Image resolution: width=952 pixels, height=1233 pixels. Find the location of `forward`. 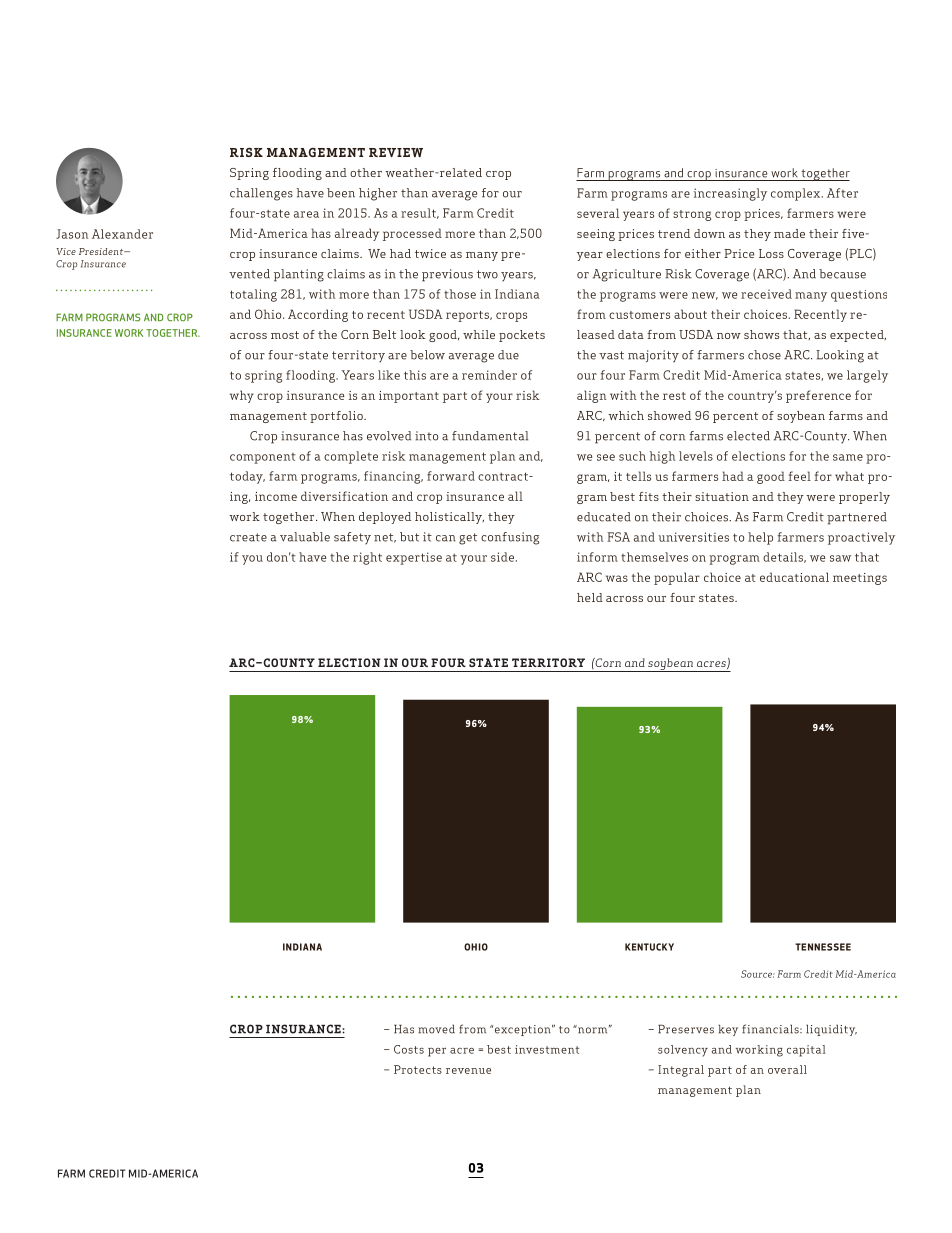

forward is located at coordinates (451, 476).
